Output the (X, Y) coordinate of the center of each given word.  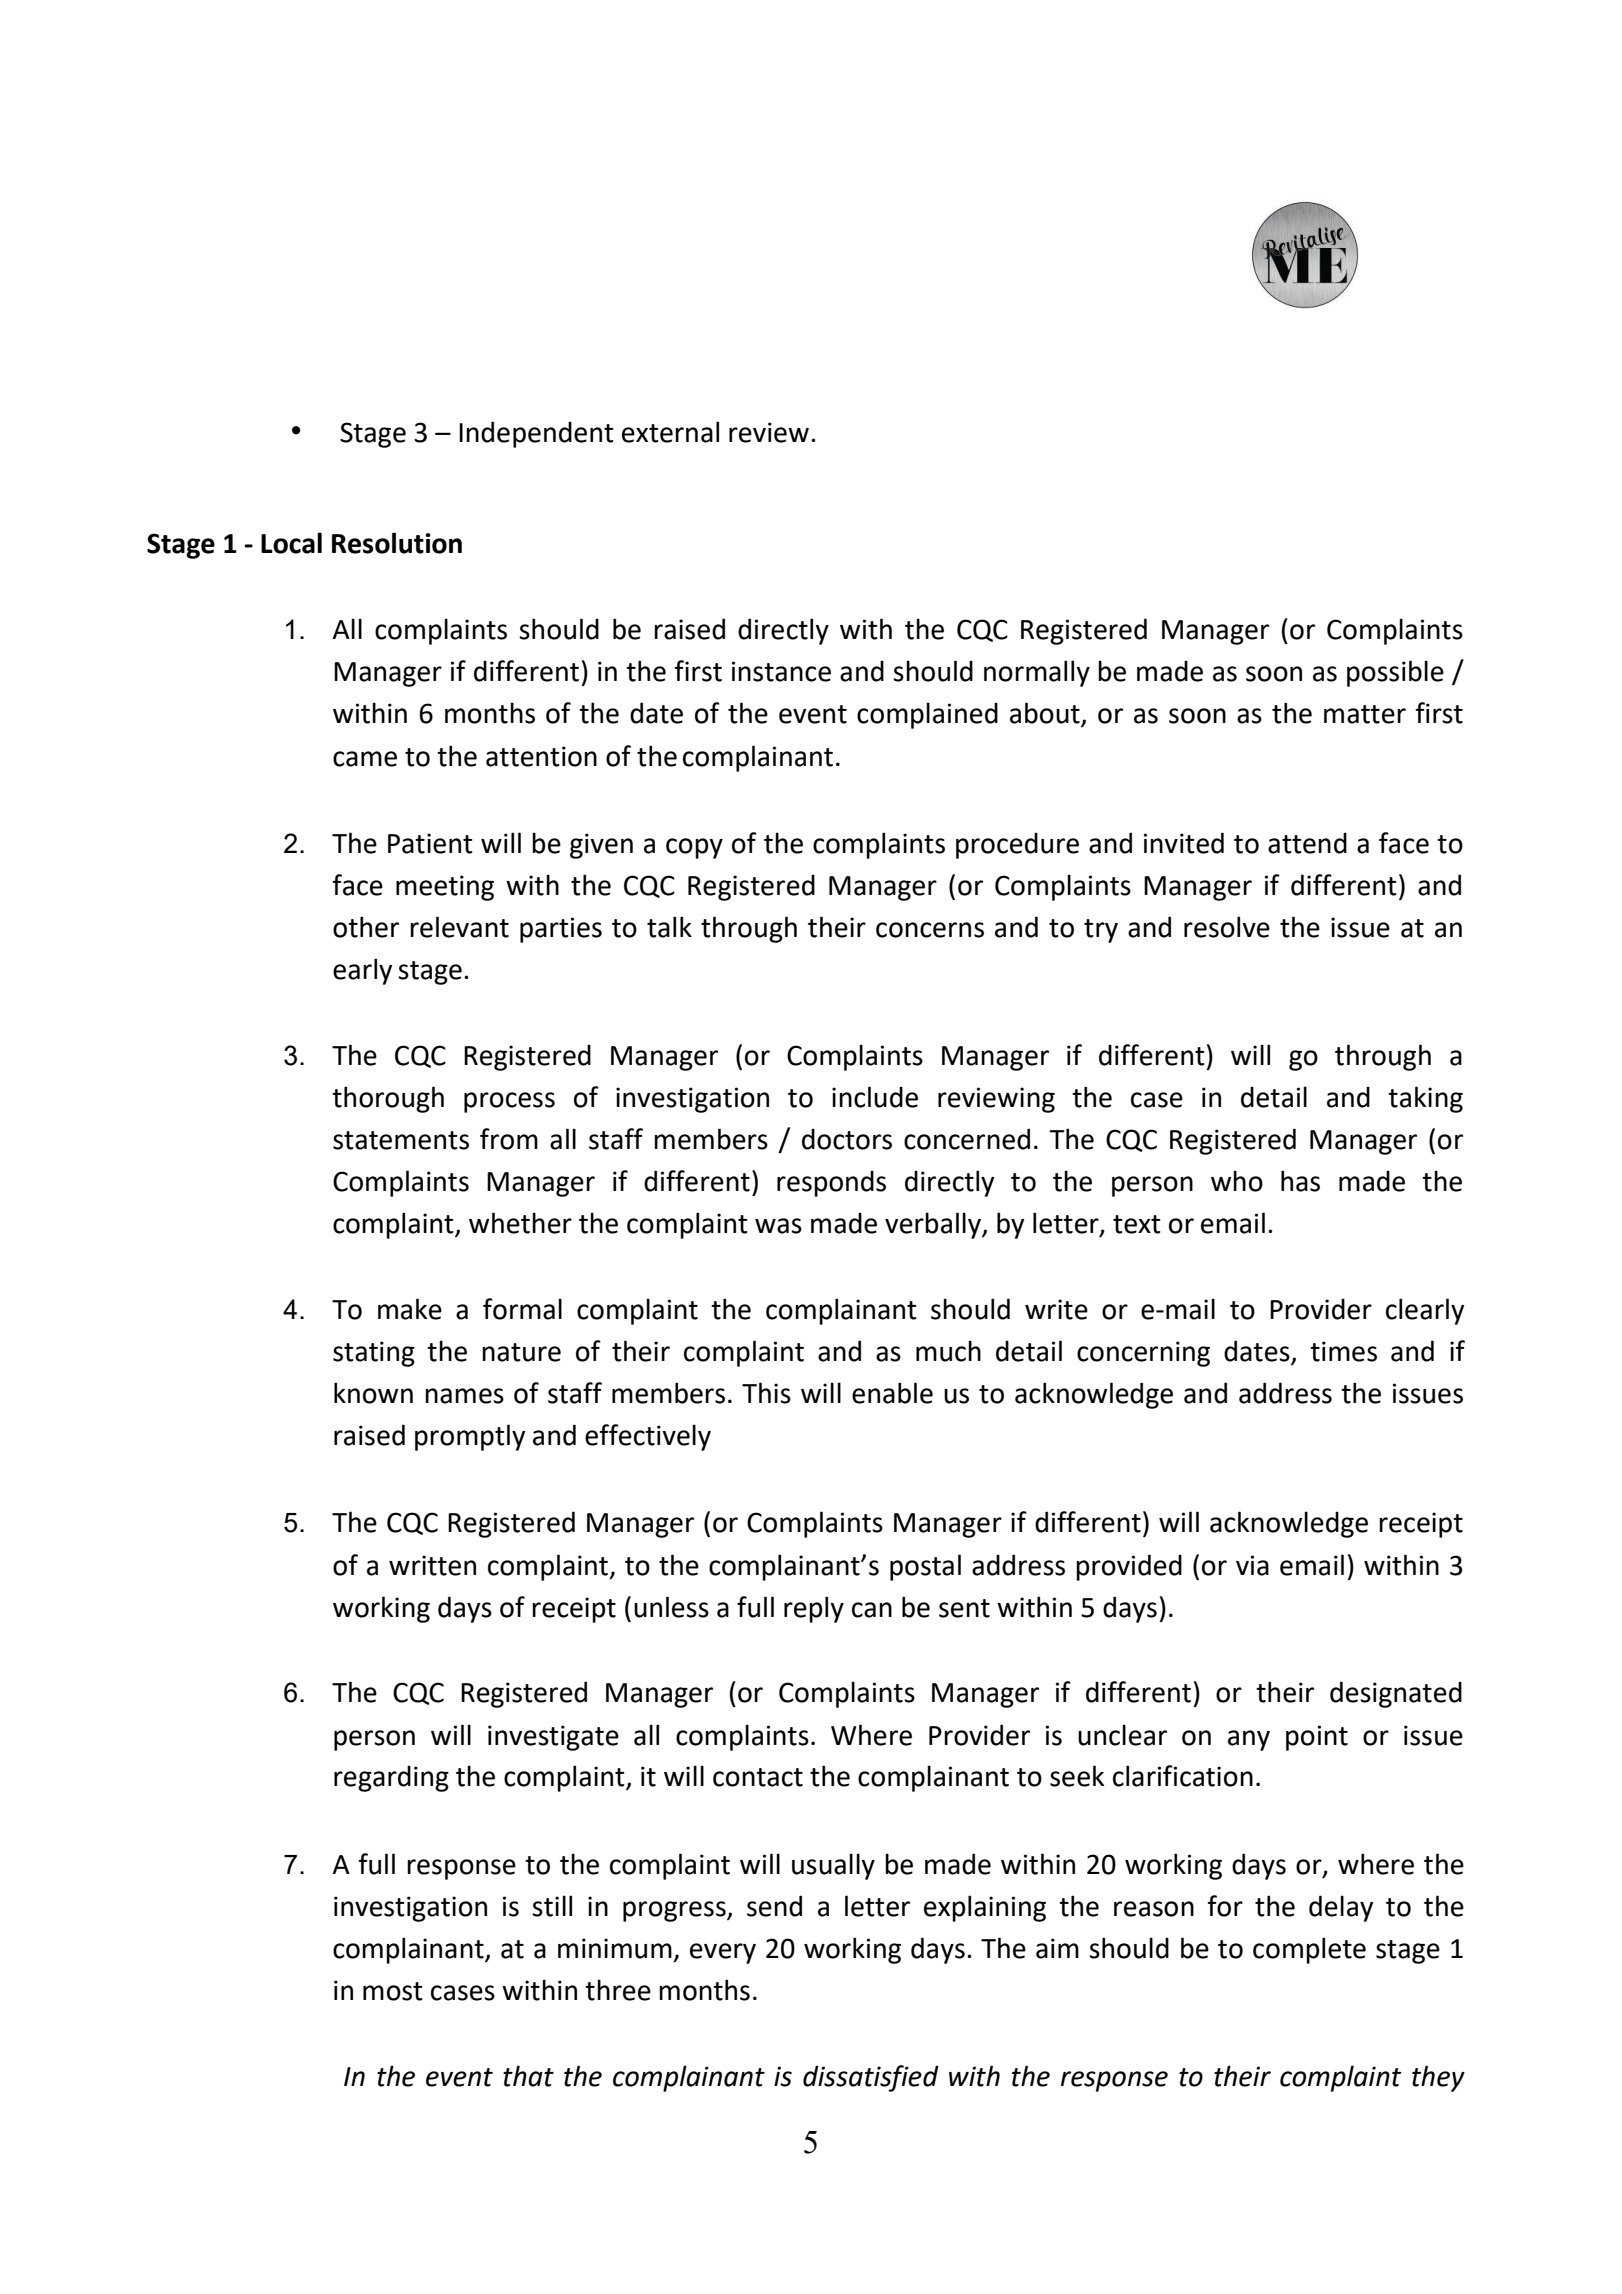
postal (925, 1567)
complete (1309, 1950)
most (393, 1991)
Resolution (397, 543)
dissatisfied (871, 2078)
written (432, 1565)
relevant (459, 927)
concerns (930, 930)
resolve (1227, 927)
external (670, 432)
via (1252, 1565)
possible (1395, 673)
